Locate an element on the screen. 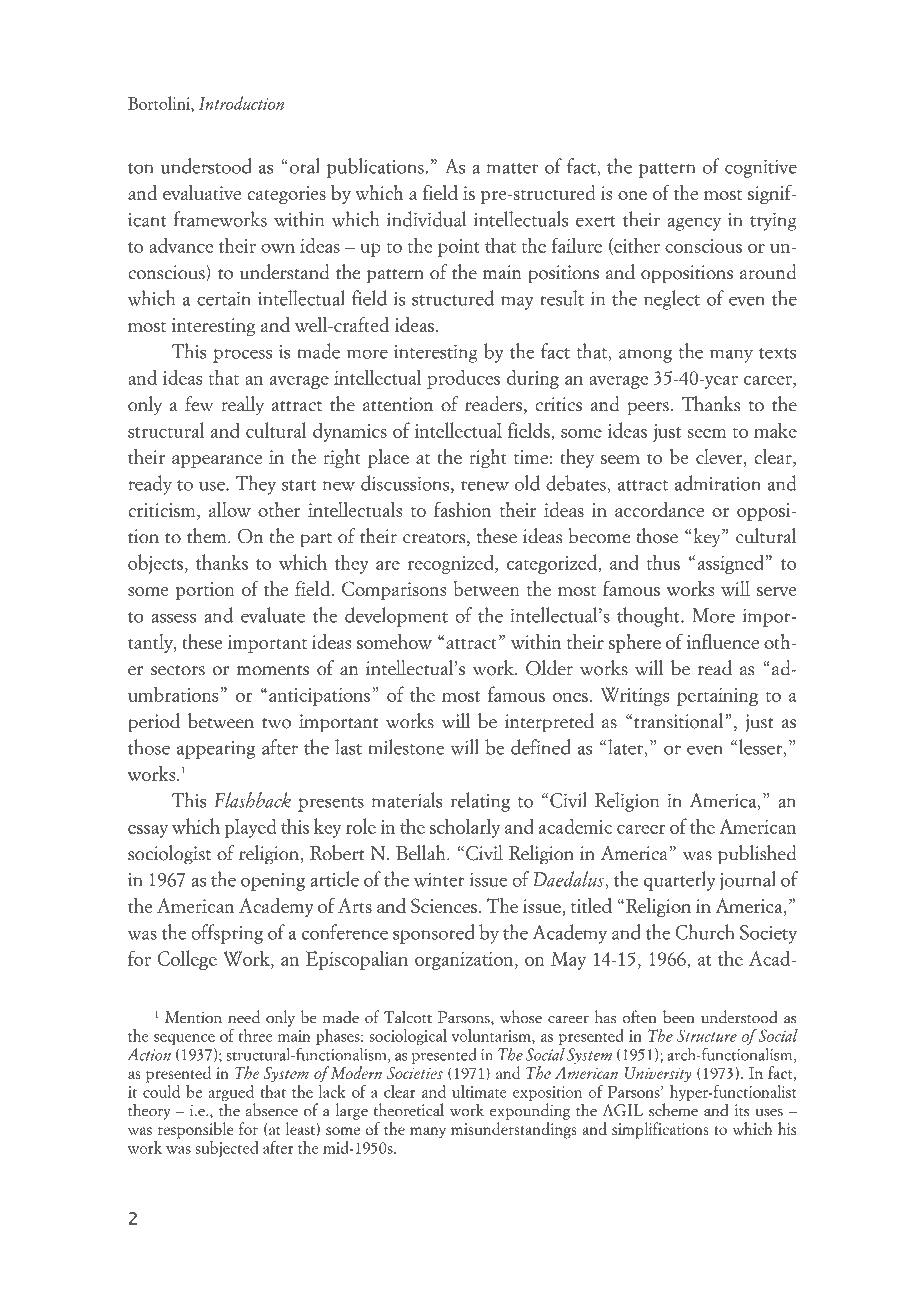 The height and width of the screenshot is (1308, 924). accordance is located at coordinates (659, 509).
